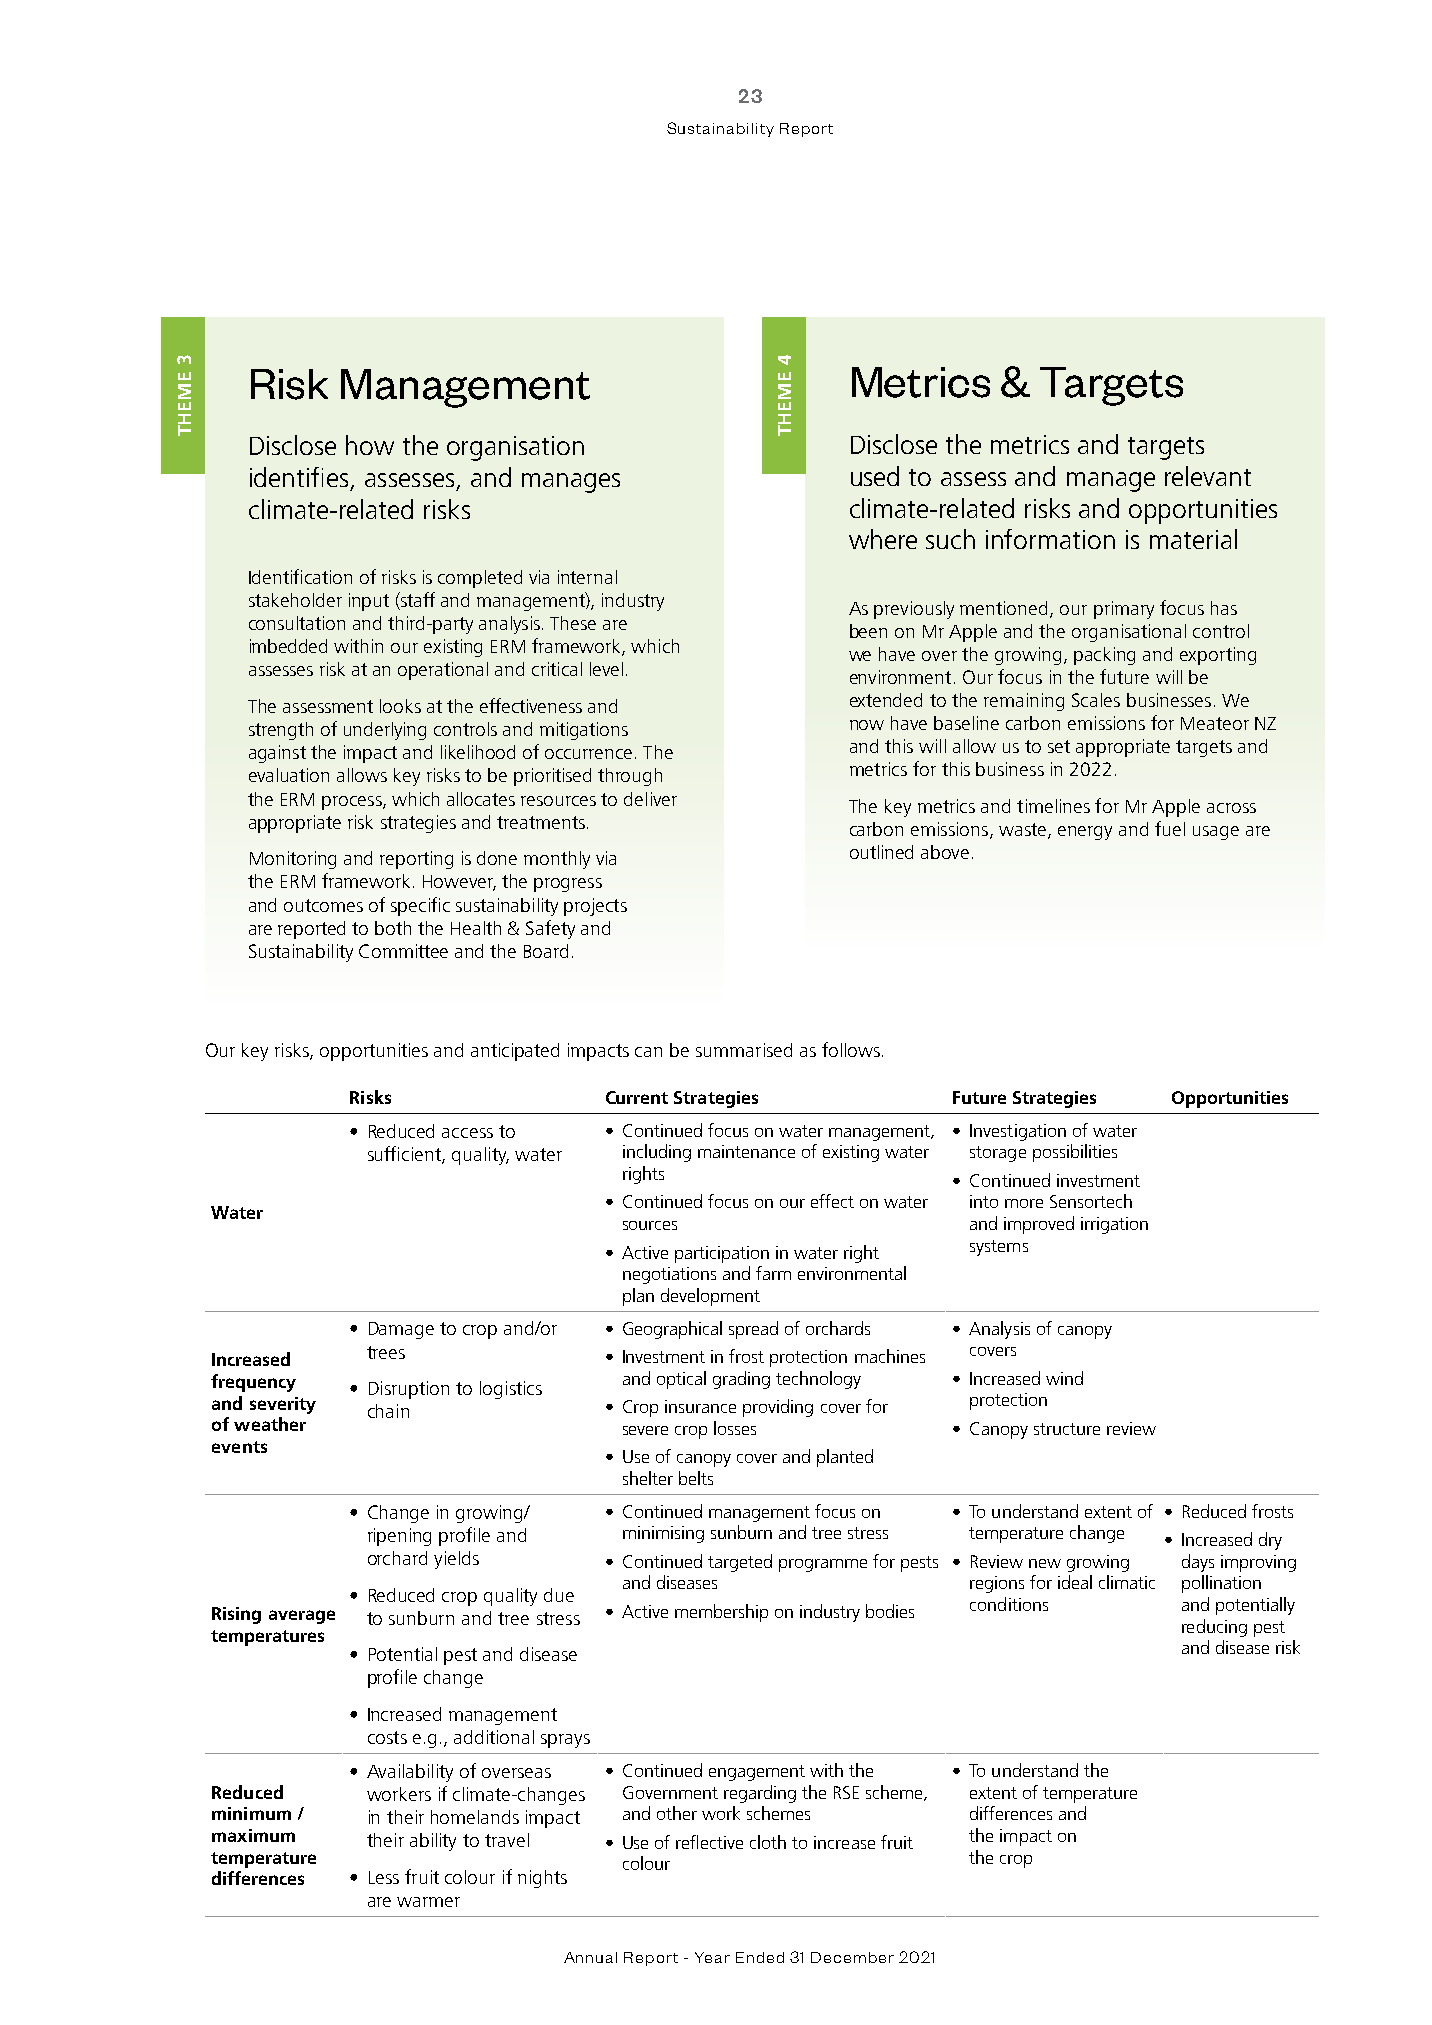  What do you see at coordinates (881, 852) in the page?
I see `outlined` at bounding box center [881, 852].
